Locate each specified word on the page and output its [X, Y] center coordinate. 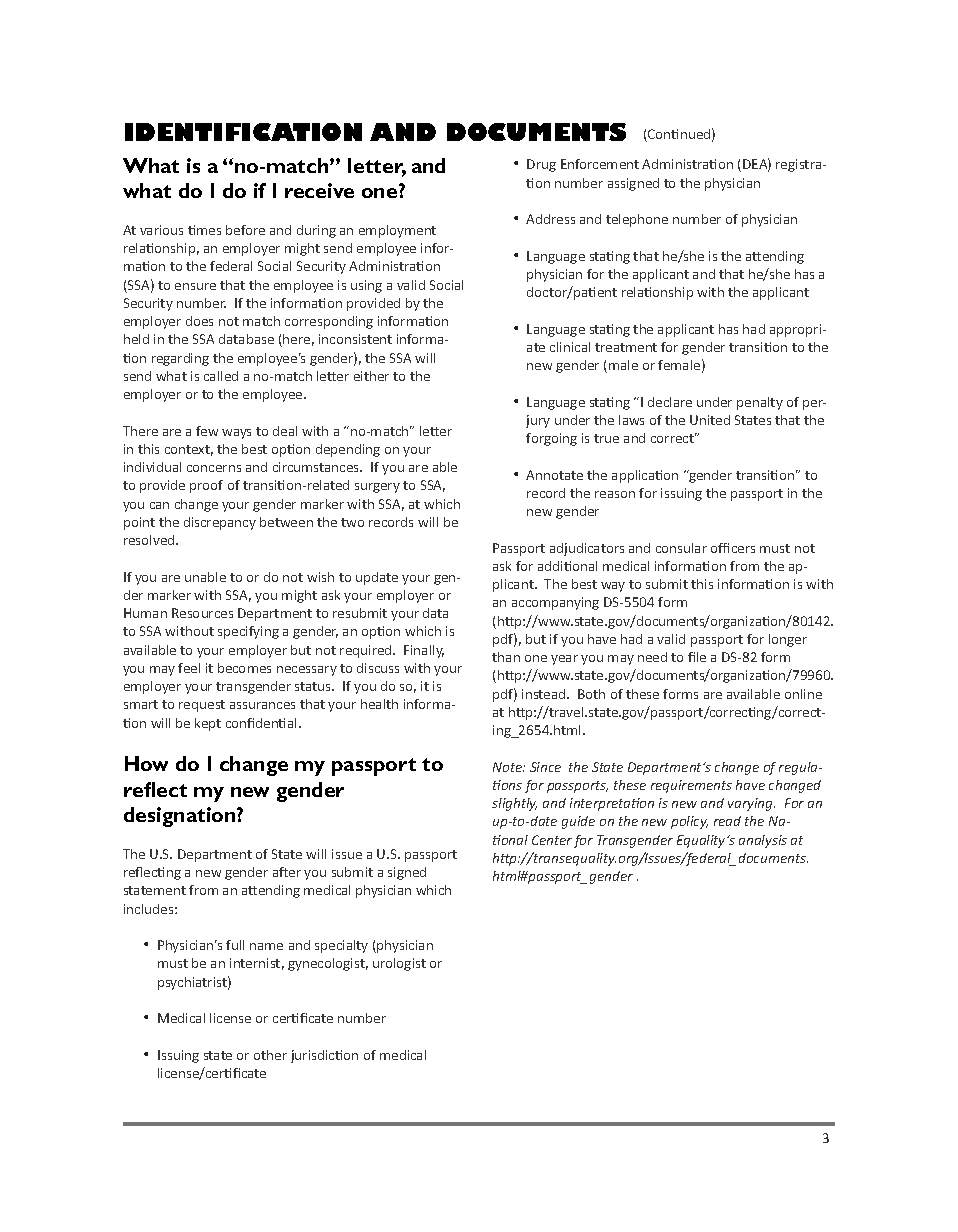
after [287, 872]
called [221, 376]
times [204, 230]
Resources [202, 613]
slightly [514, 804]
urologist [399, 964]
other [270, 1055]
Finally [424, 651]
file [697, 657]
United [710, 420]
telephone [637, 220]
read [727, 821]
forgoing [551, 439]
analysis [763, 841]
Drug [541, 165]
